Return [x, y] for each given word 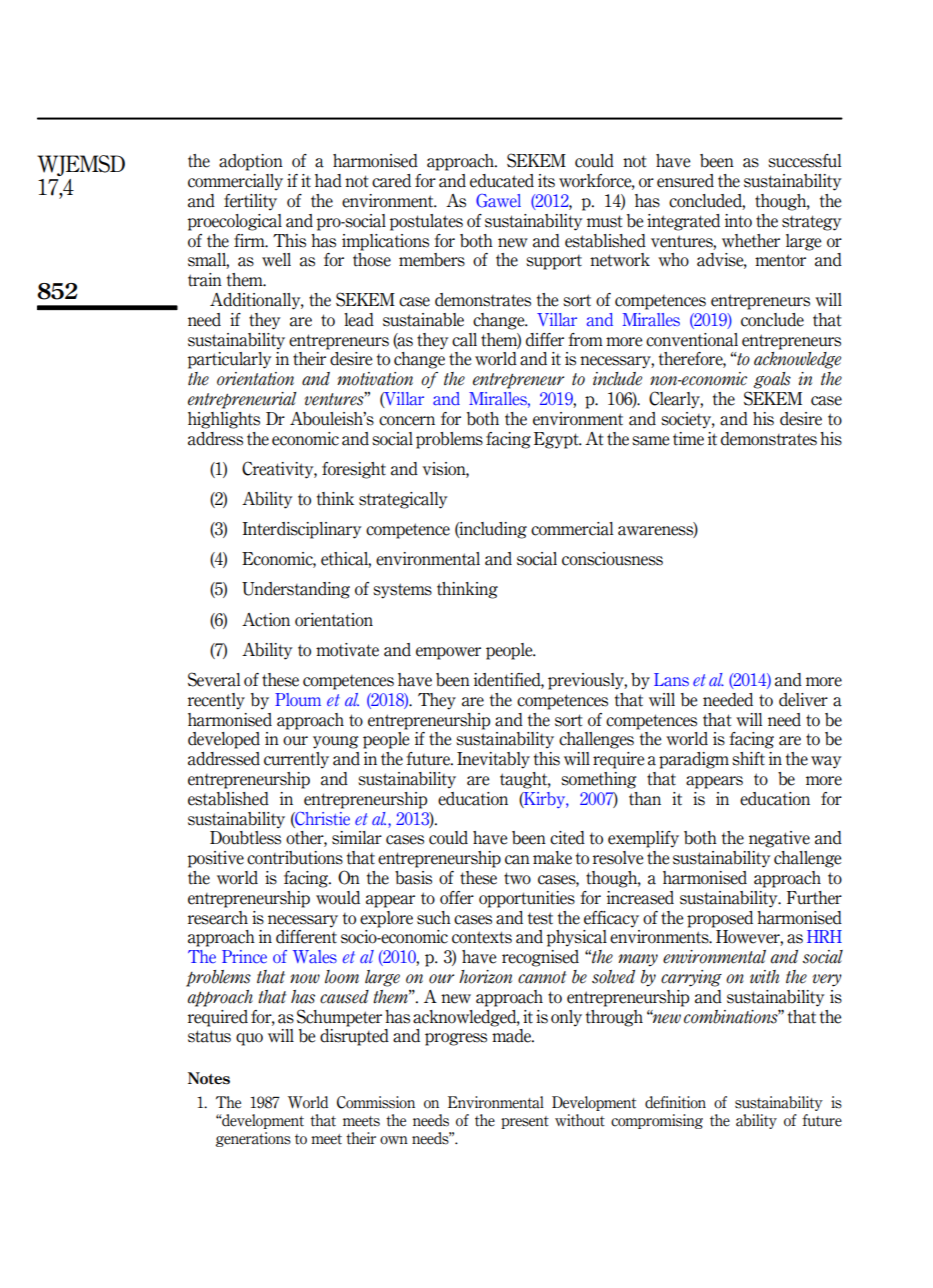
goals [772, 380]
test [540, 918]
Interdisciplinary [302, 530]
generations [253, 1139]
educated [502, 181]
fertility [250, 202]
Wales [315, 956]
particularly [229, 360]
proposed [720, 919]
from [585, 340]
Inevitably [493, 760]
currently [296, 760]
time [688, 439]
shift [748, 759]
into [738, 221]
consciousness [612, 559]
